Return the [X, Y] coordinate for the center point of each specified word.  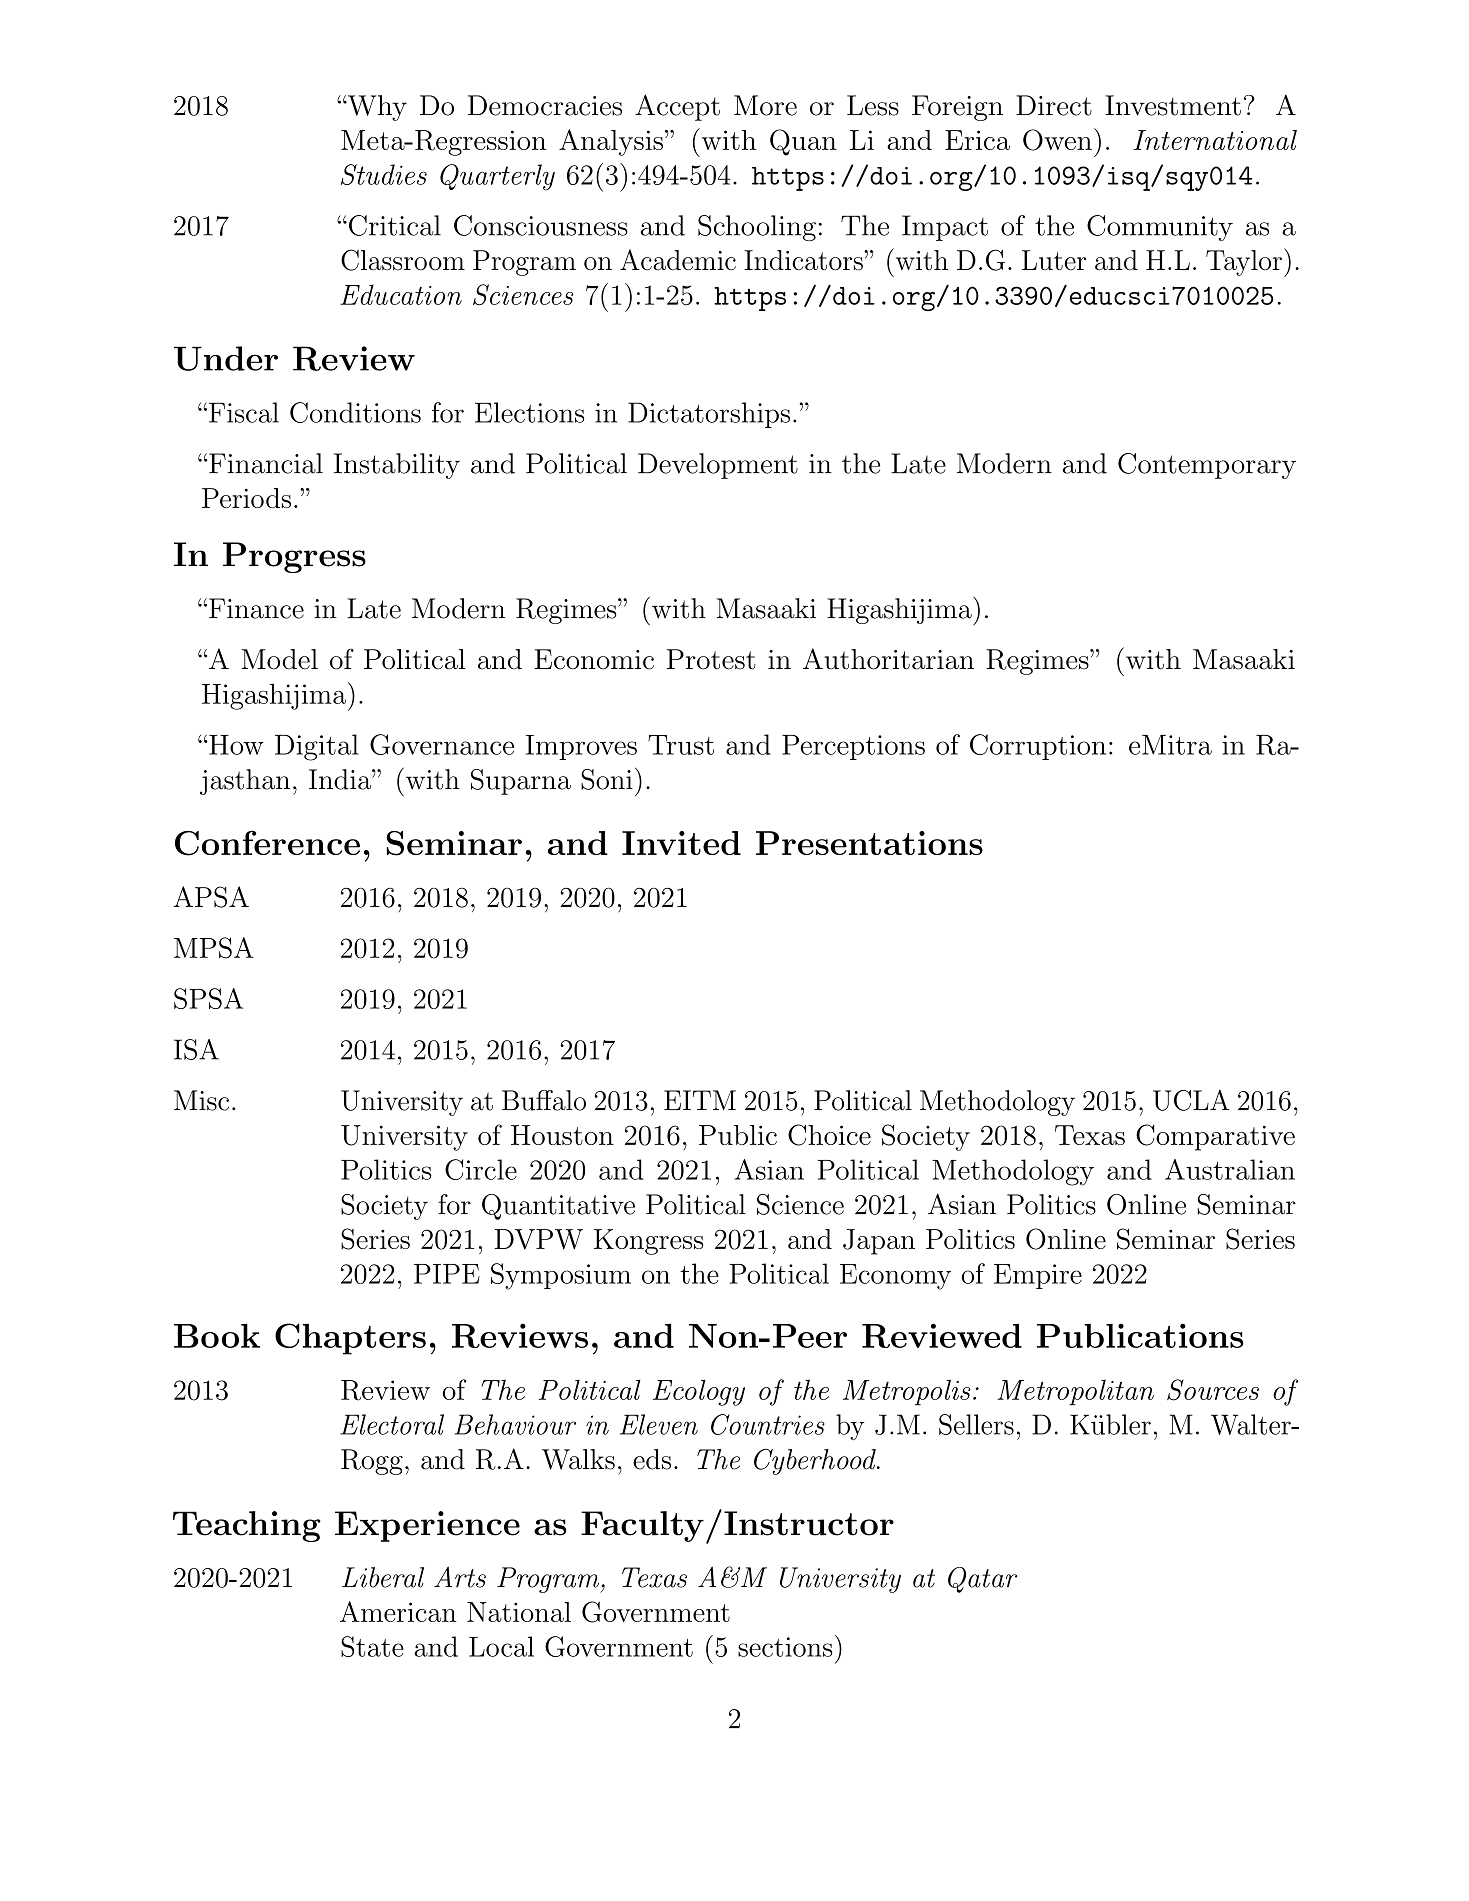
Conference [267, 843]
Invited [681, 843]
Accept [677, 107]
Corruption [1038, 747]
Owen [1057, 140]
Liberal [383, 1577]
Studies [384, 174]
